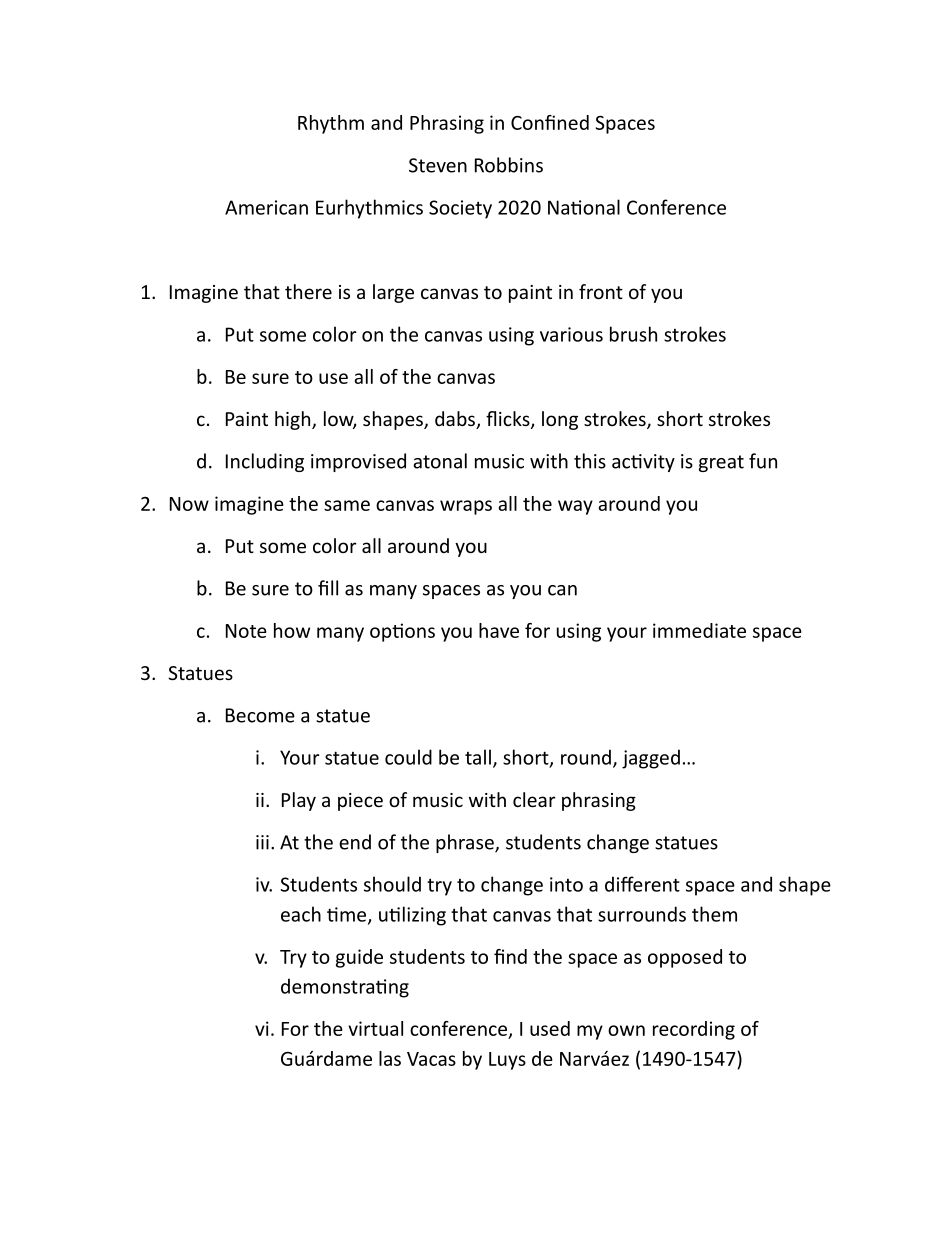 The height and width of the screenshot is (1233, 952). What do you see at coordinates (265, 462) in the screenshot?
I see `Including` at bounding box center [265, 462].
